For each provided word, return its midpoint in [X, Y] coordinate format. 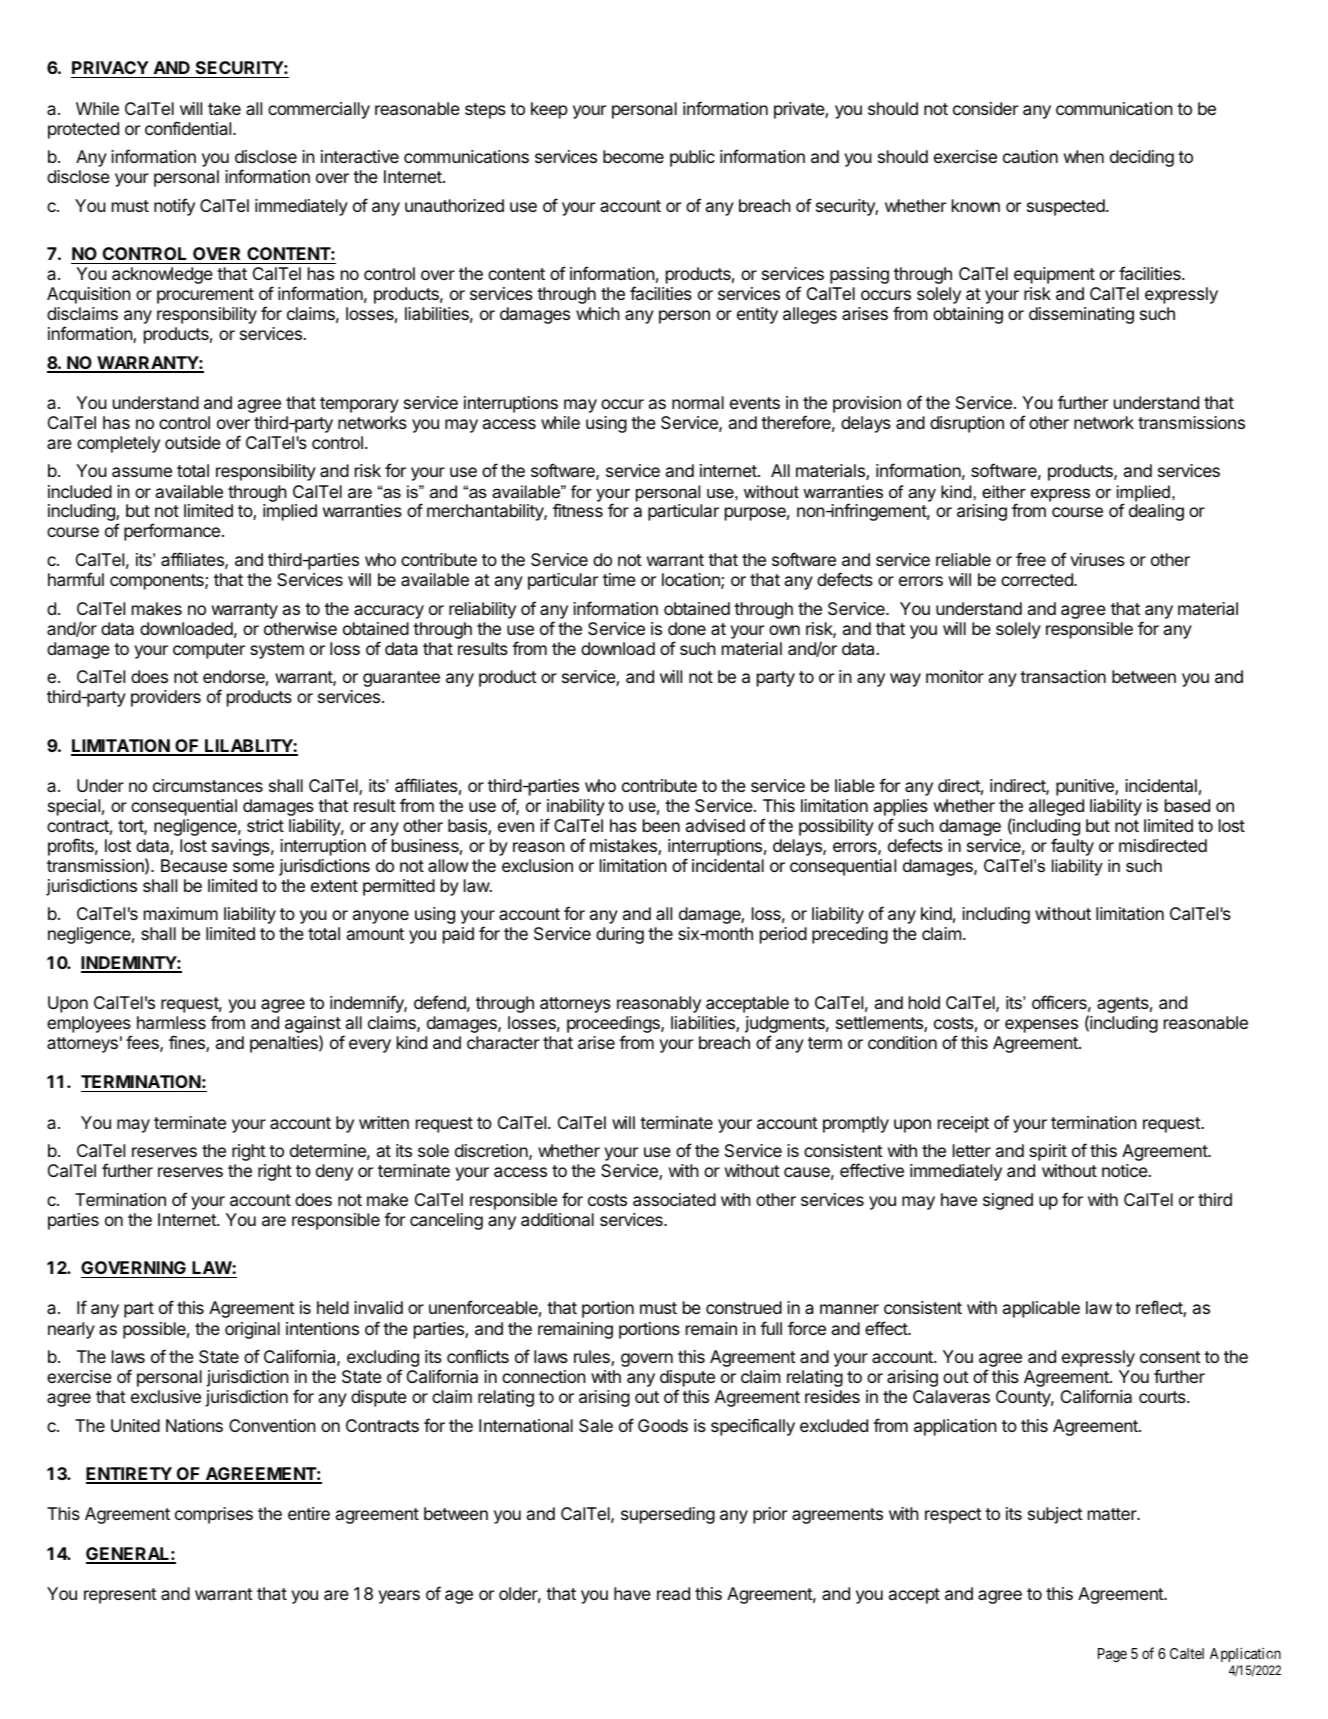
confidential [189, 128]
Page [1112, 1655]
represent [120, 1596]
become [633, 156]
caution [1030, 156]
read [673, 1593]
